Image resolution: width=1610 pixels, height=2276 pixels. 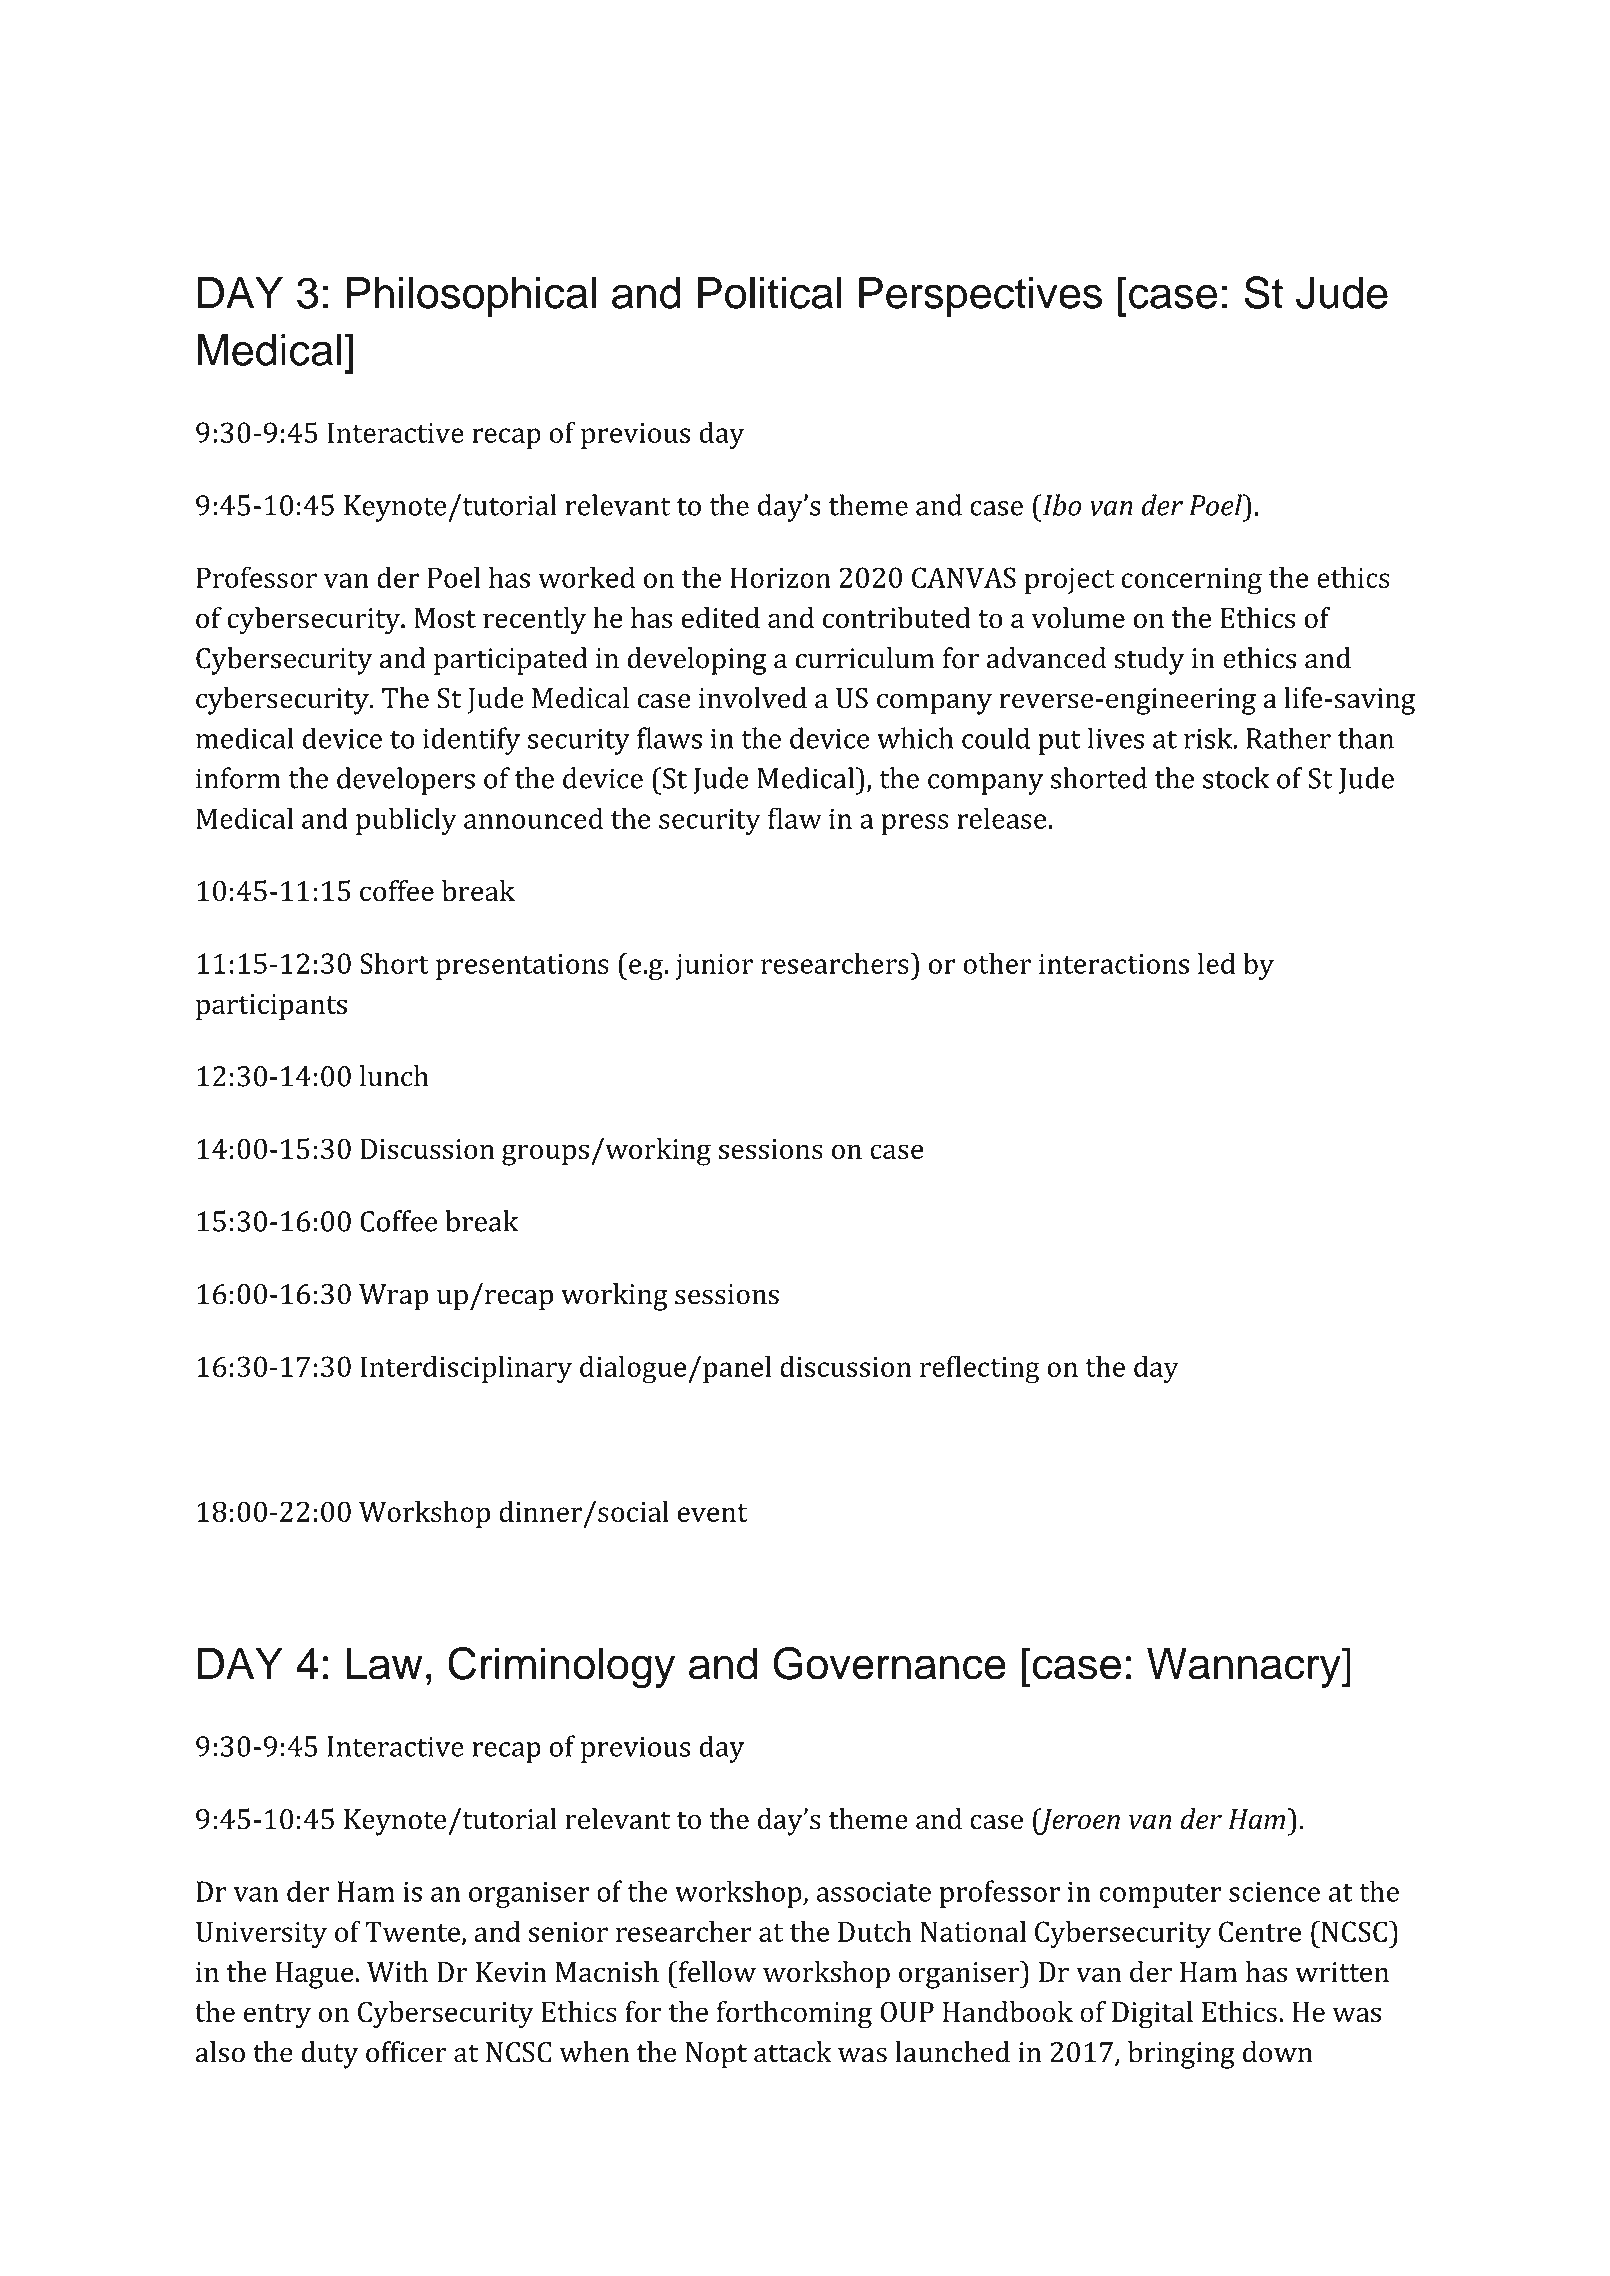 What do you see at coordinates (712, 1513) in the screenshot?
I see `event` at bounding box center [712, 1513].
